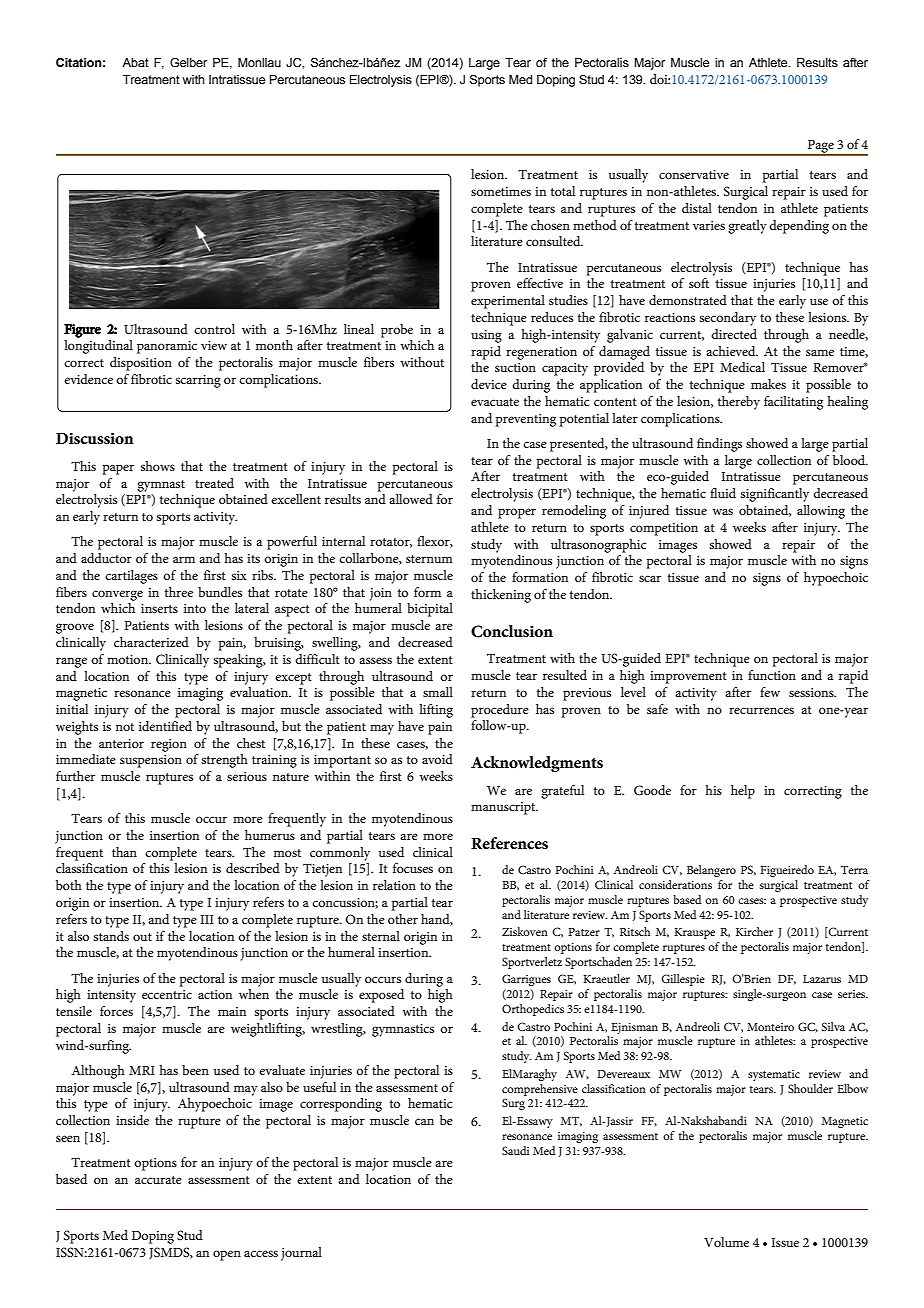 The image size is (924, 1308). Describe the element at coordinates (822, 979) in the image. I see `Lazarus` at that location.
